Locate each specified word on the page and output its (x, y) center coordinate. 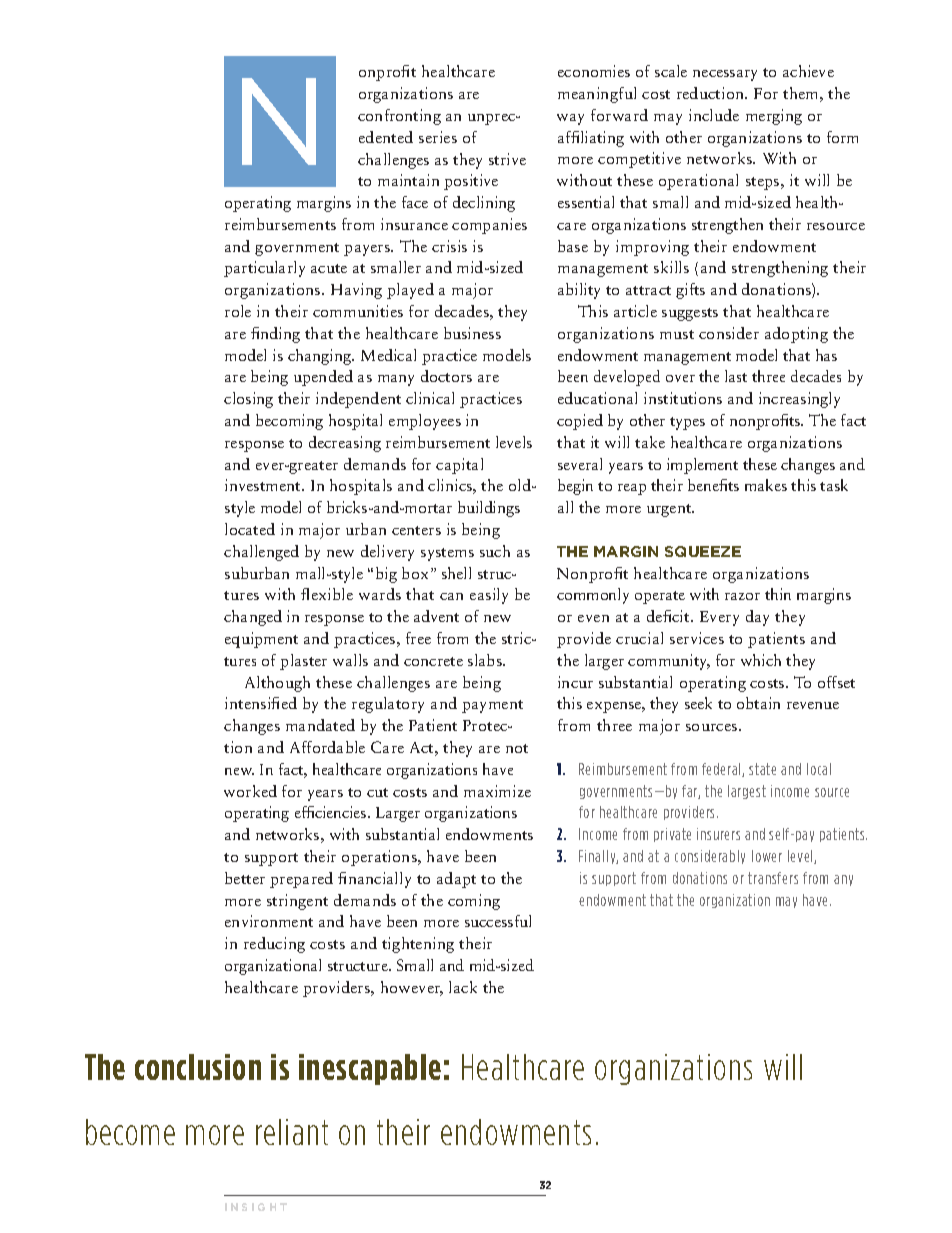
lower (767, 856)
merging (774, 117)
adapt (456, 880)
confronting (399, 117)
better (245, 878)
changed (253, 618)
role (238, 311)
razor (742, 596)
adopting (796, 335)
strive (507, 159)
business (472, 333)
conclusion (198, 1067)
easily (489, 596)
